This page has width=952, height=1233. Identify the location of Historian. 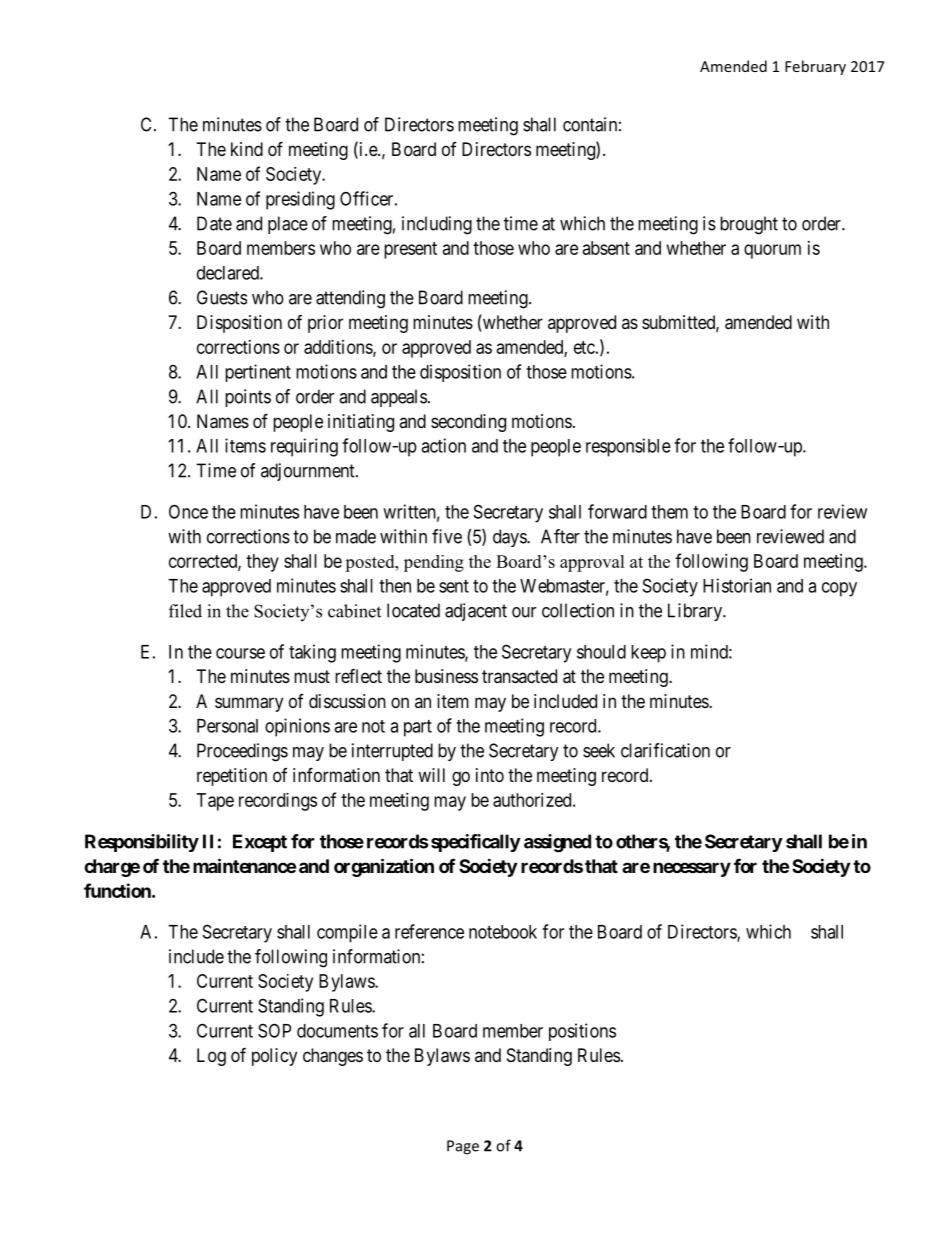
(737, 585).
